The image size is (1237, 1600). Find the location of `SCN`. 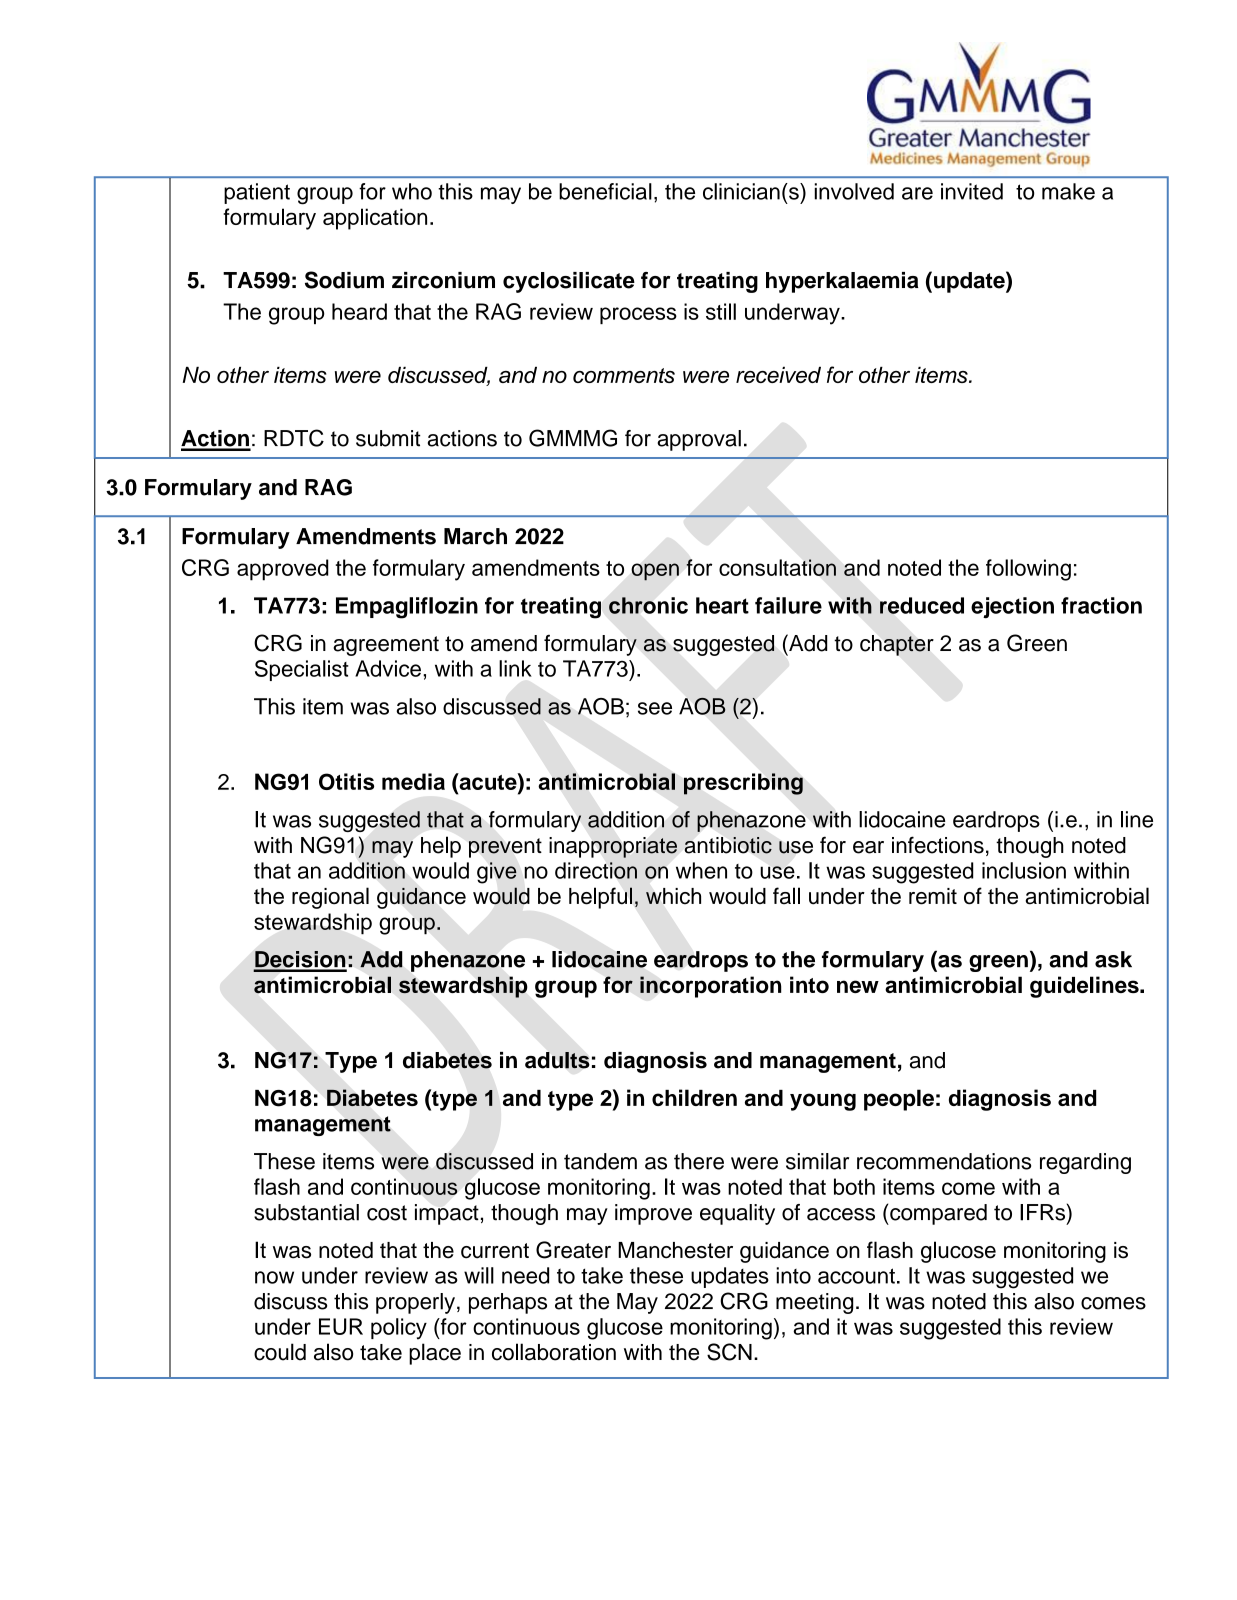

SCN is located at coordinates (729, 1352).
